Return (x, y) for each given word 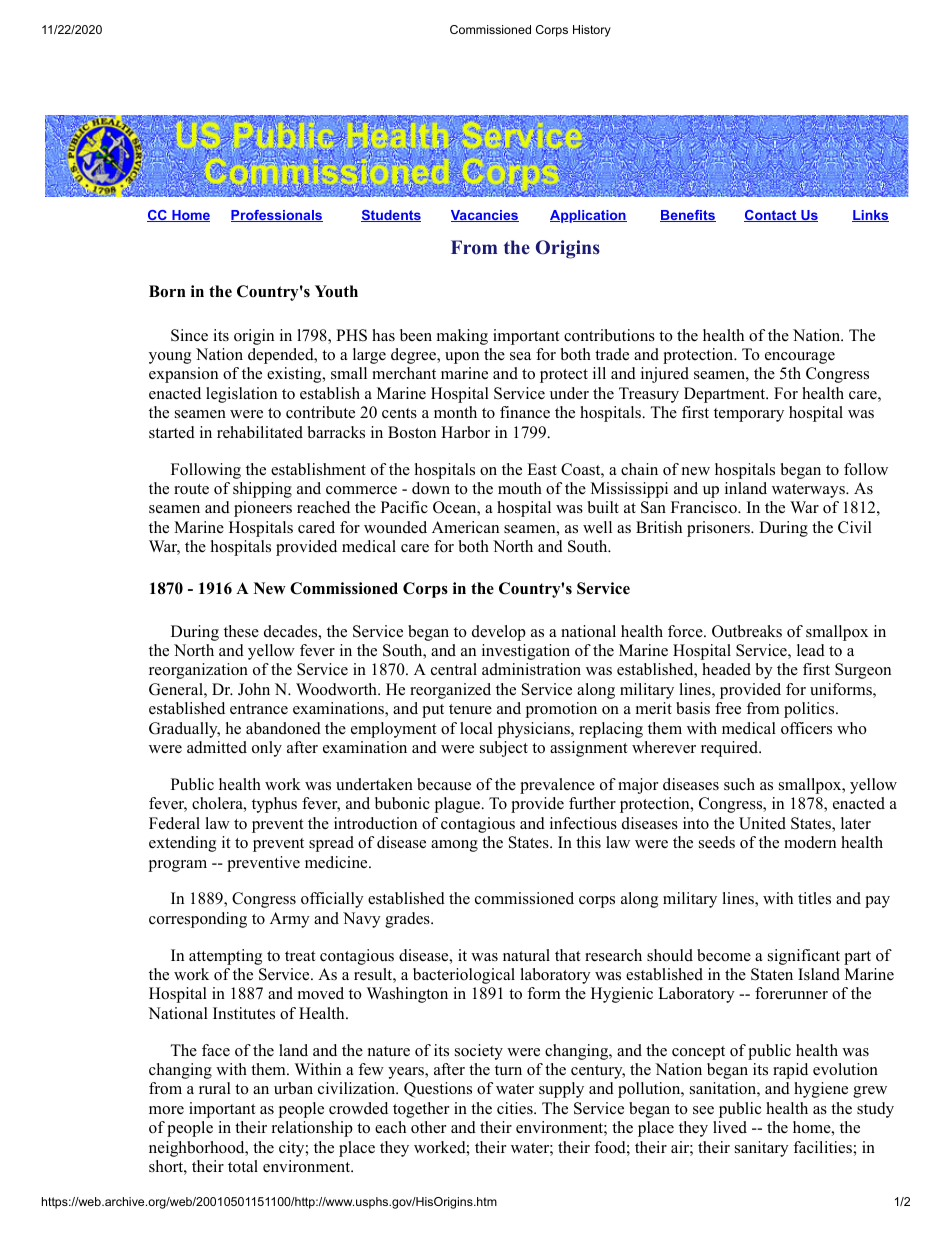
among (454, 846)
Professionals (277, 216)
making (462, 337)
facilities (823, 1147)
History (592, 31)
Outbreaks (747, 631)
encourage (800, 358)
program (178, 866)
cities (516, 1108)
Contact (771, 216)
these (241, 631)
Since (189, 335)
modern (810, 842)
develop (499, 633)
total (243, 1166)
